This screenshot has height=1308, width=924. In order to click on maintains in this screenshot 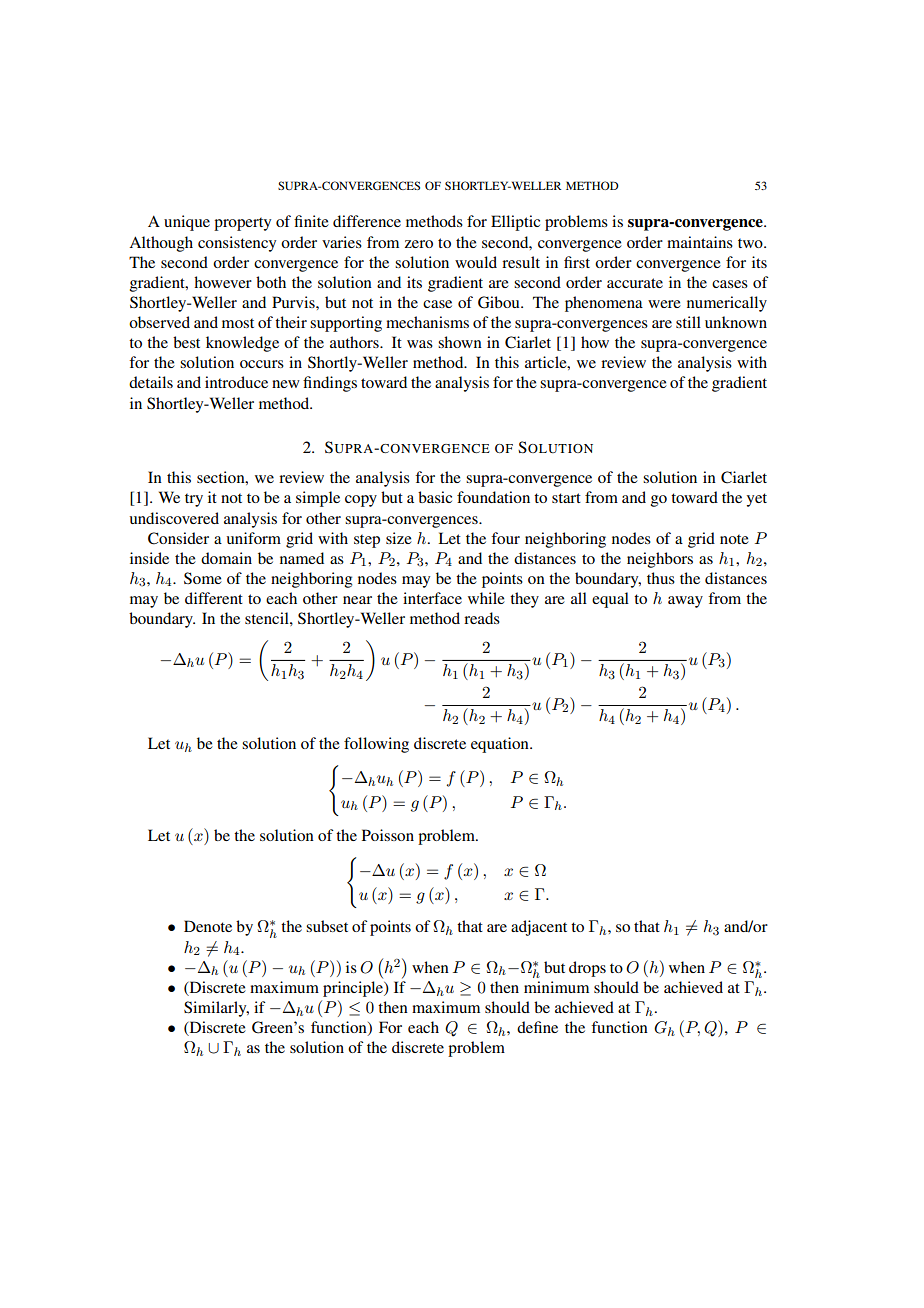, I will do `click(700, 242)`.
